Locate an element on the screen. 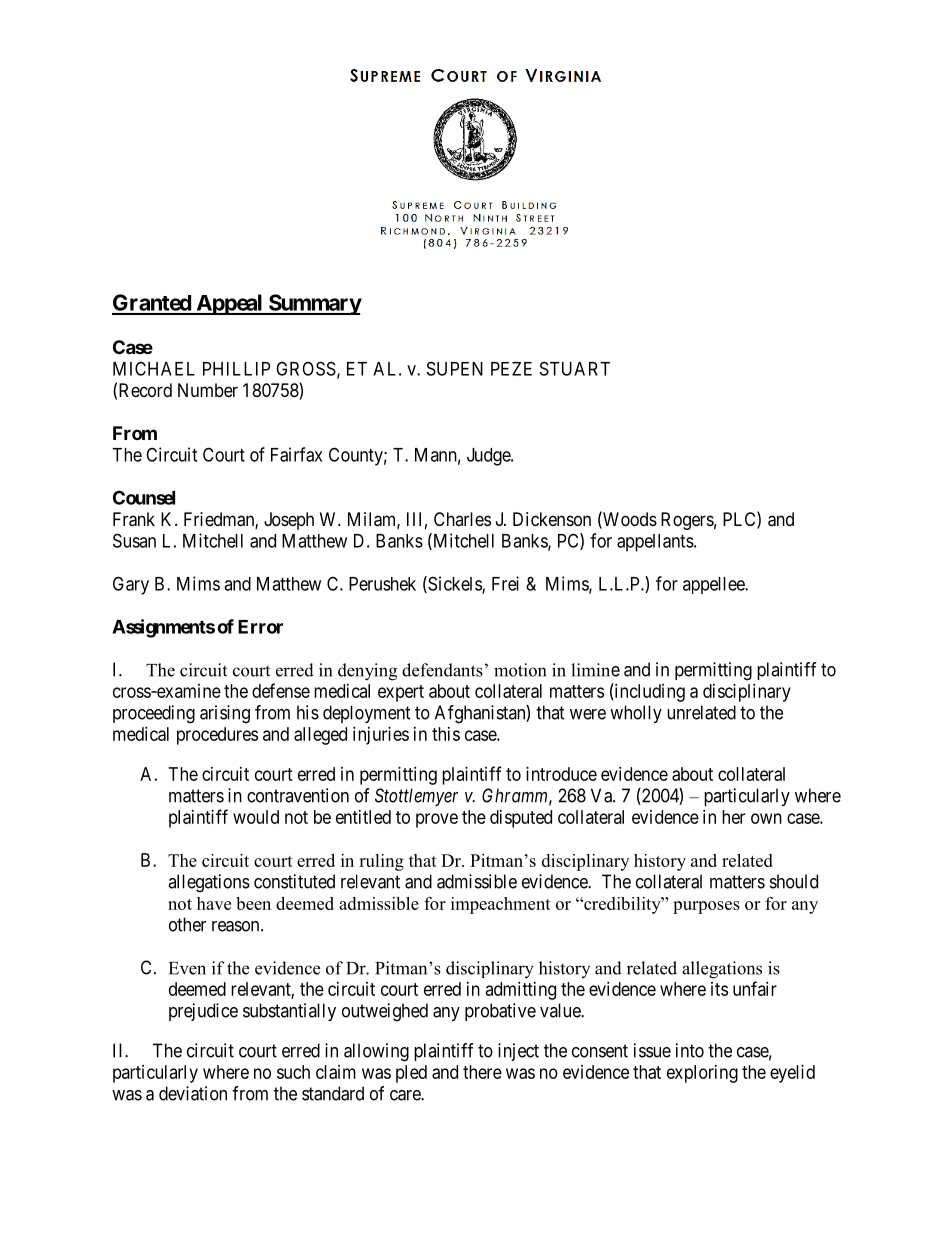  deviation is located at coordinates (193, 1093).
